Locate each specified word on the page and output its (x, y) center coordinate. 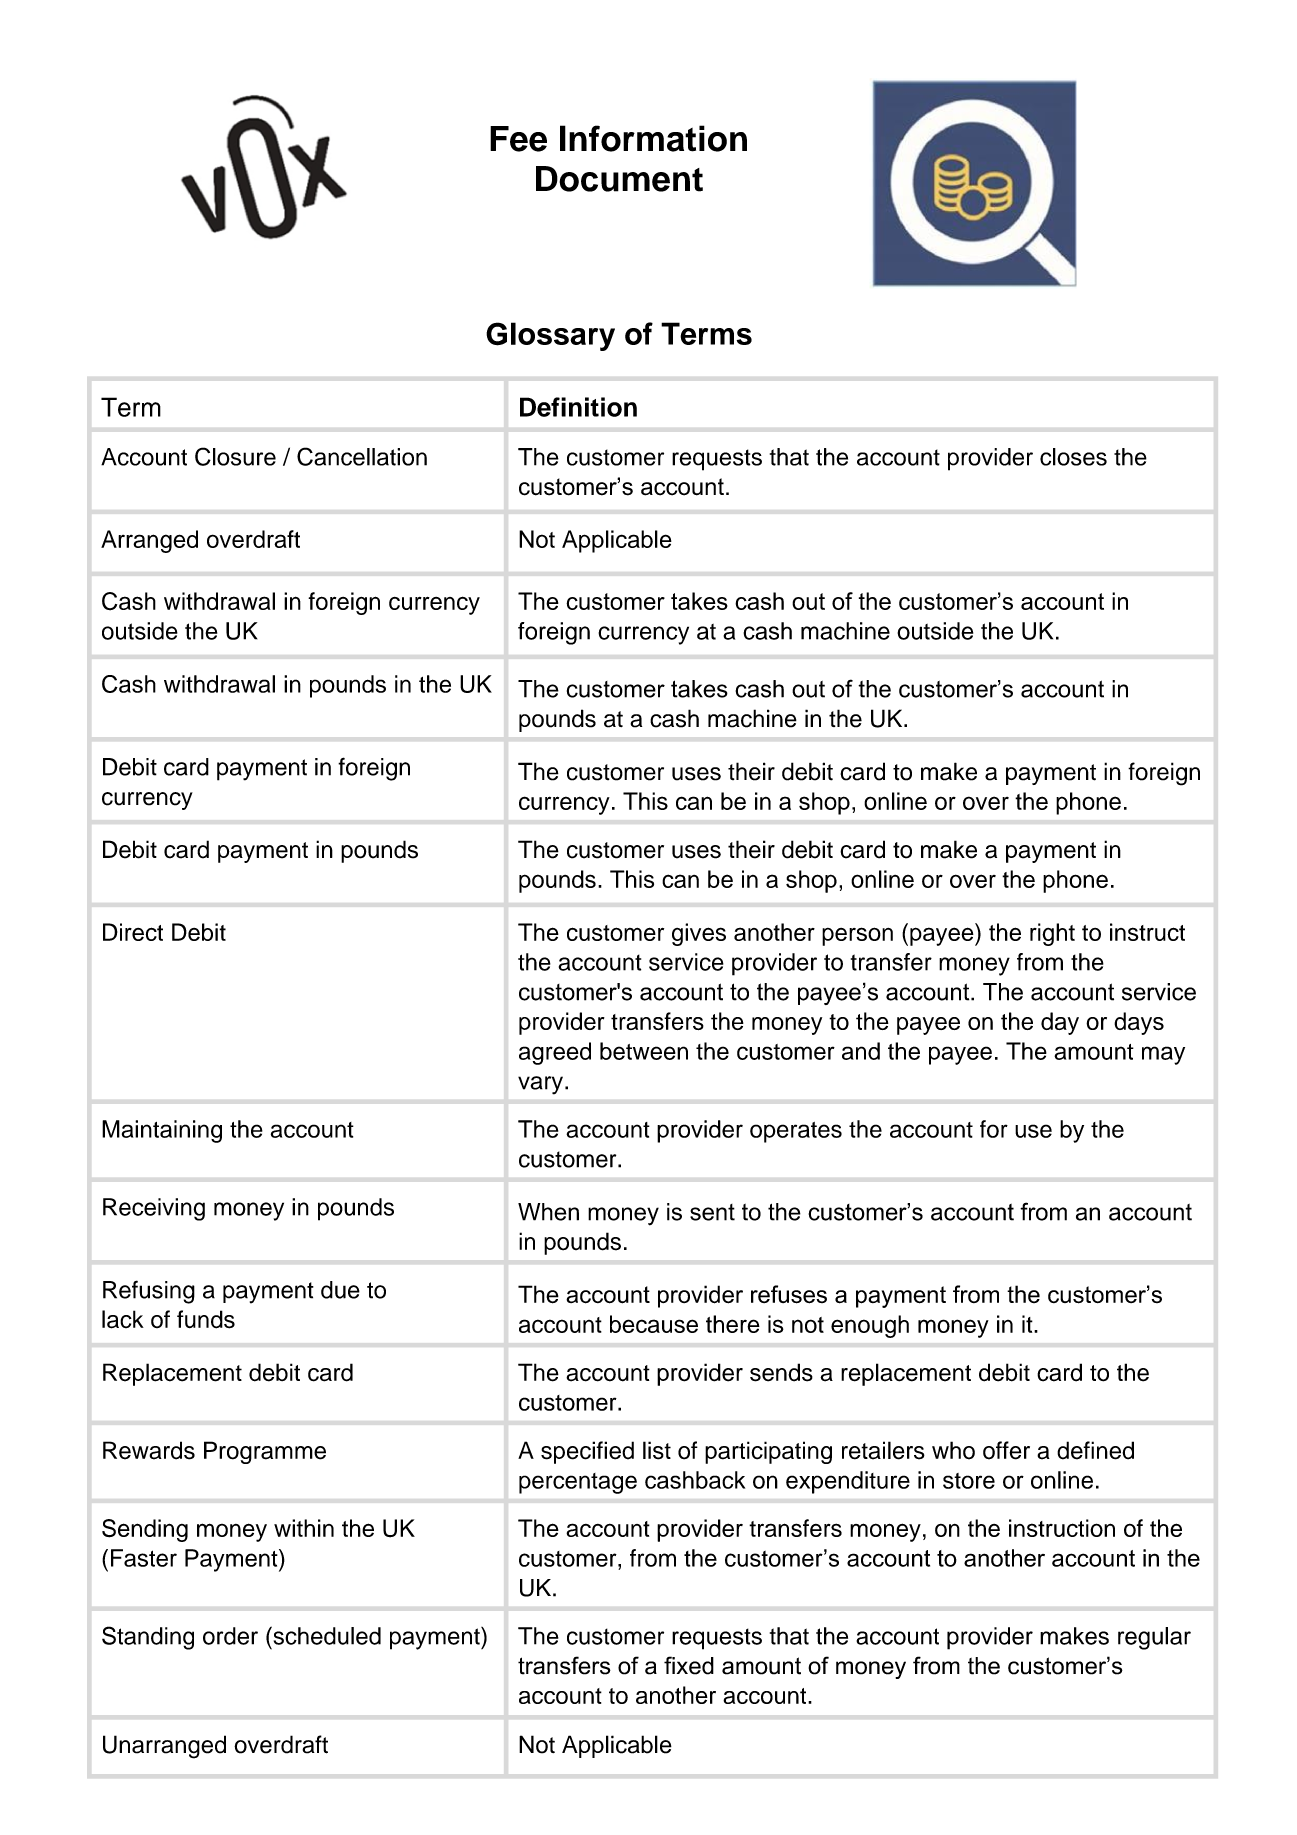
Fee (518, 139)
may (1163, 1055)
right (1052, 934)
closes (1073, 457)
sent (712, 1212)
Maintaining (162, 1131)
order (230, 1636)
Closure (235, 456)
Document (619, 179)
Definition (578, 407)
